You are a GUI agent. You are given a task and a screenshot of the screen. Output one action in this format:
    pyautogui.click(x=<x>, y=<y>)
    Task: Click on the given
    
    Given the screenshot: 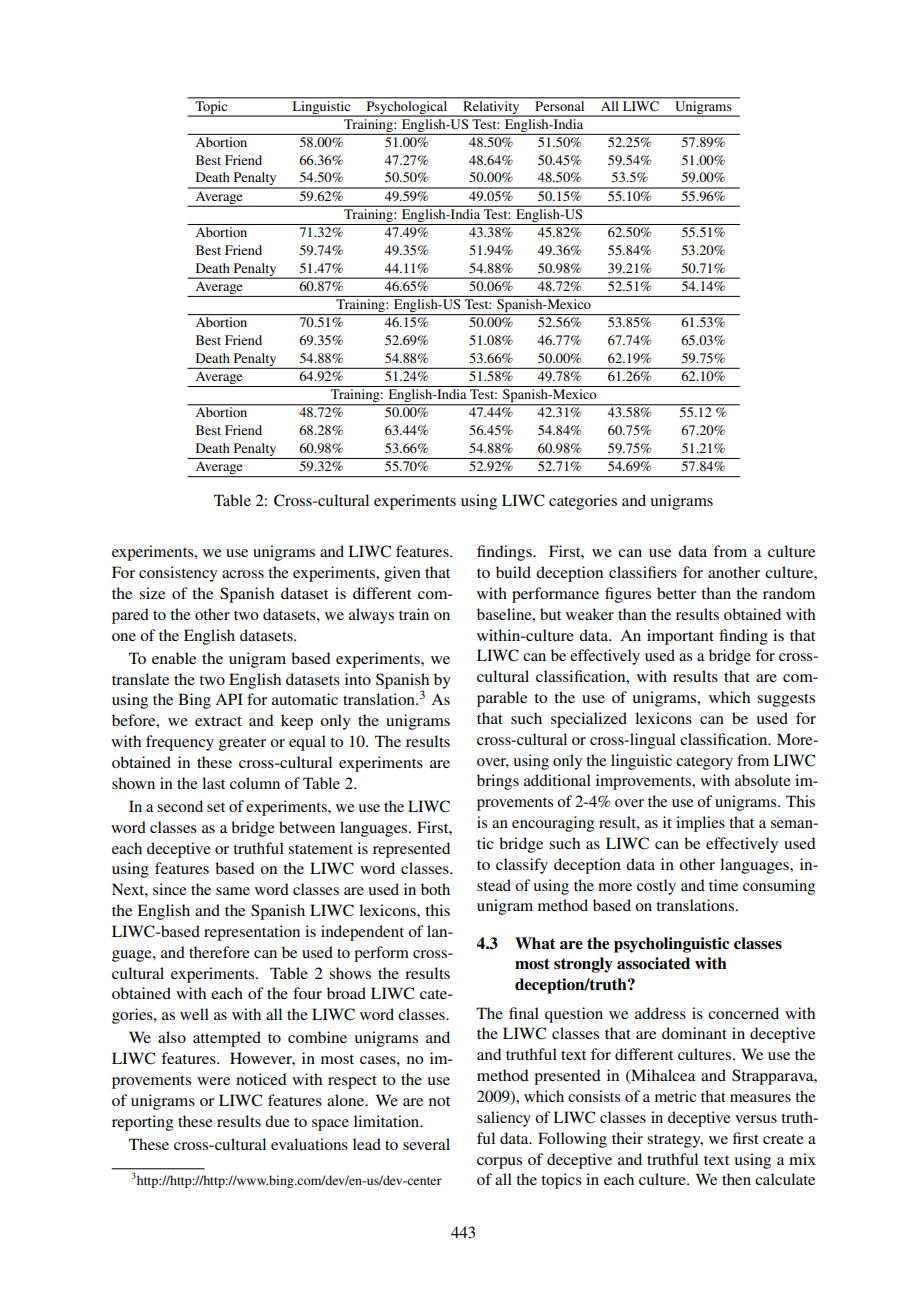 What is the action you would take?
    pyautogui.click(x=402, y=574)
